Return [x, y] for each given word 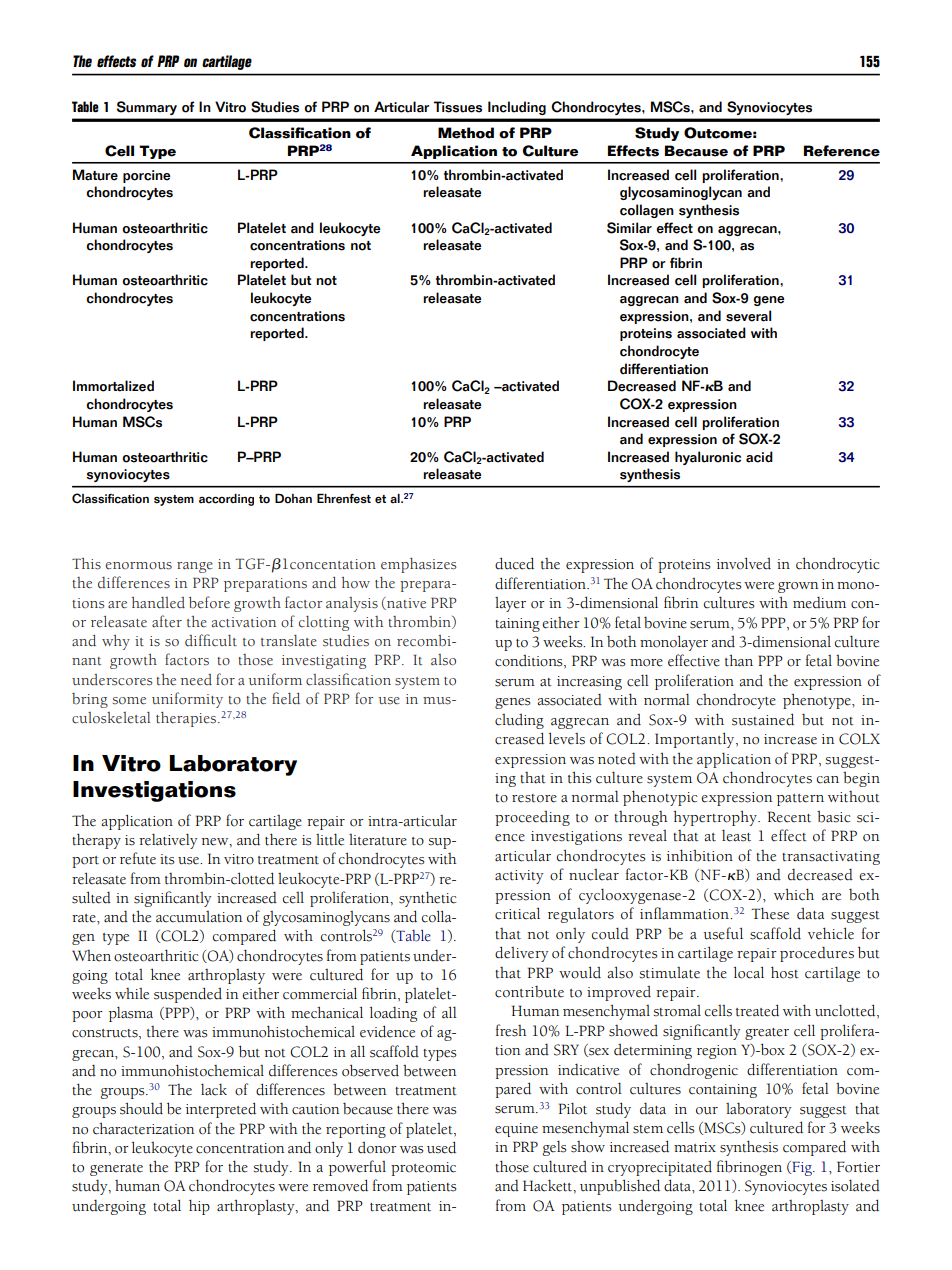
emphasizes [418, 565]
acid [759, 457]
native [405, 603]
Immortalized [113, 386]
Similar [629, 228]
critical [517, 913]
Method [466, 133]
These [770, 913]
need [196, 680]
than [739, 660]
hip [199, 1207]
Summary [147, 108]
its [167, 859]
